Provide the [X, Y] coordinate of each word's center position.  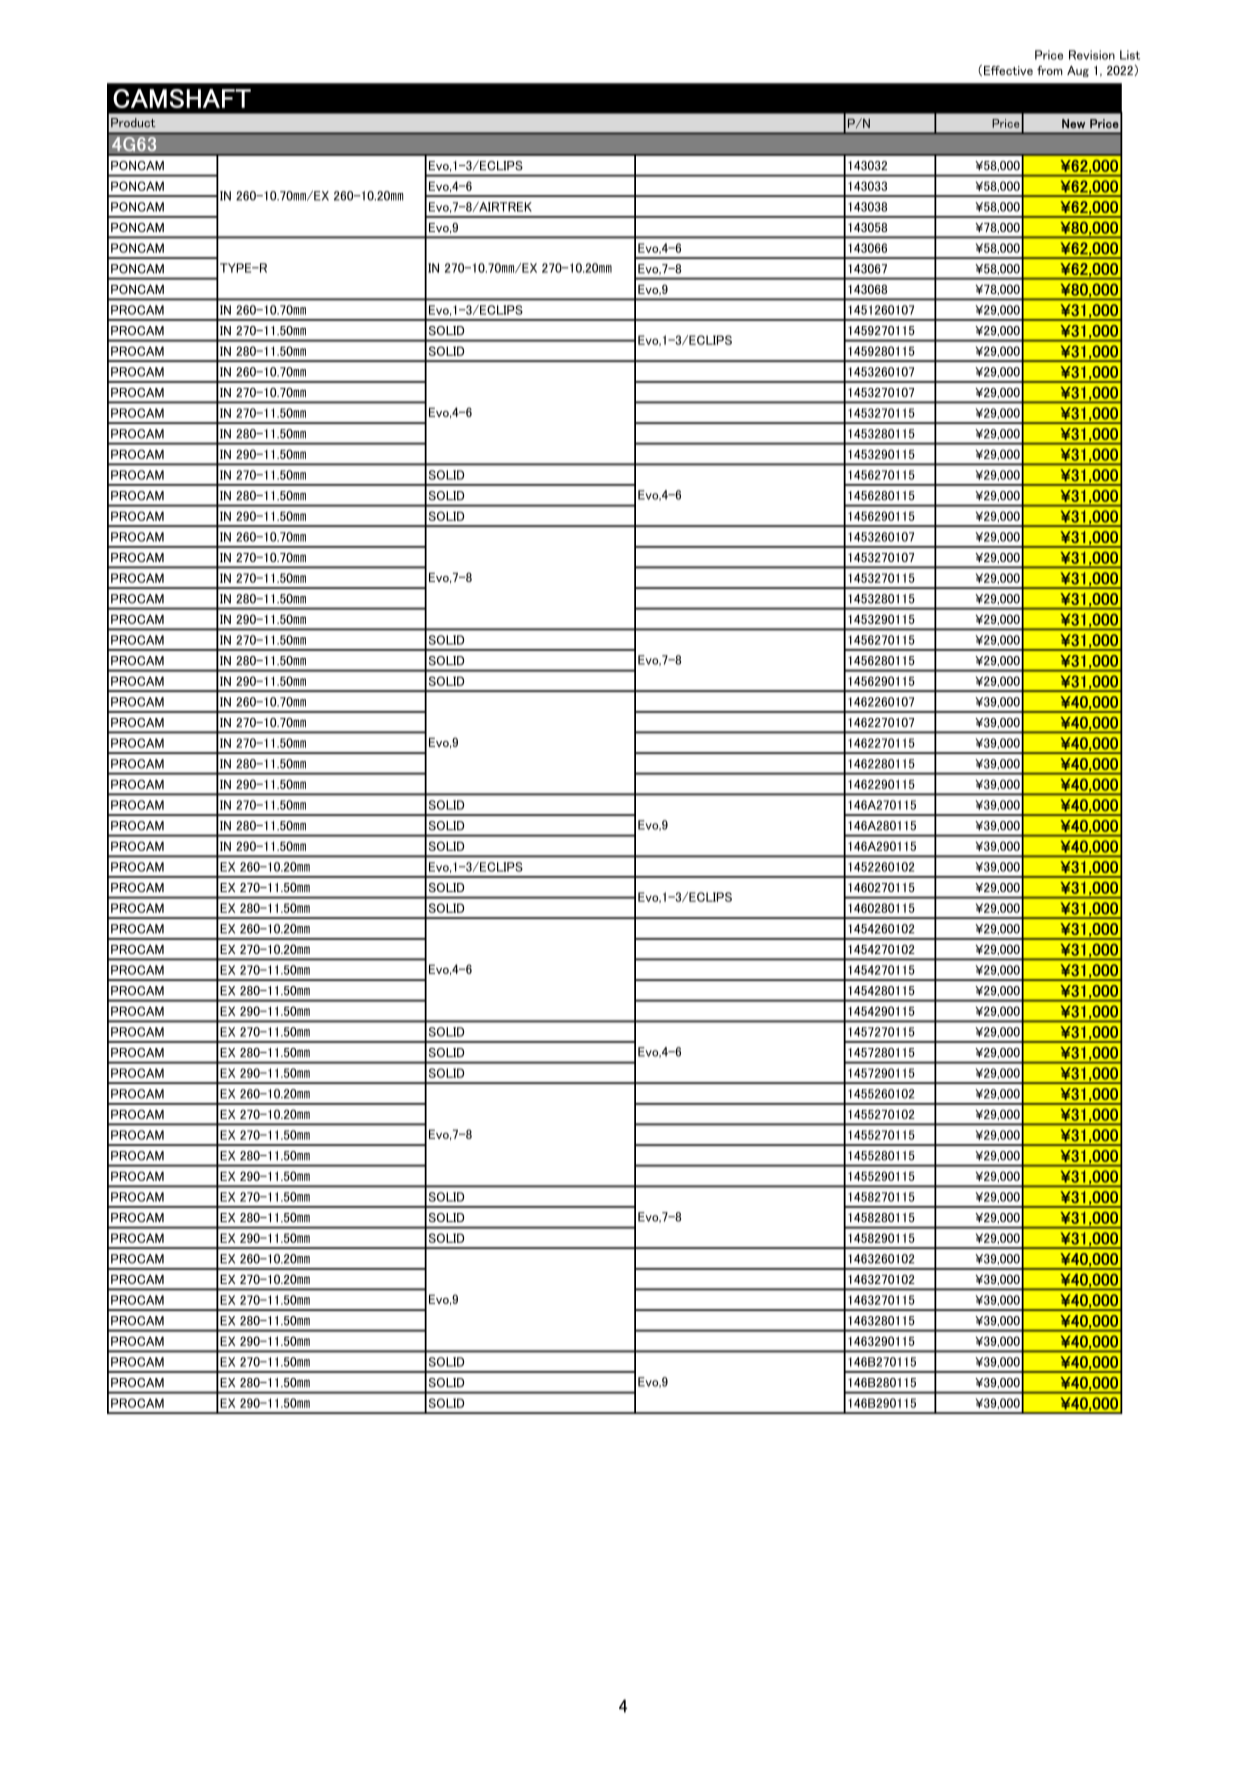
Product [133, 123]
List [1130, 55]
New [1073, 123]
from [1050, 70]
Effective [1008, 70]
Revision [1092, 55]
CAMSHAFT [182, 98]
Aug [1078, 71]
